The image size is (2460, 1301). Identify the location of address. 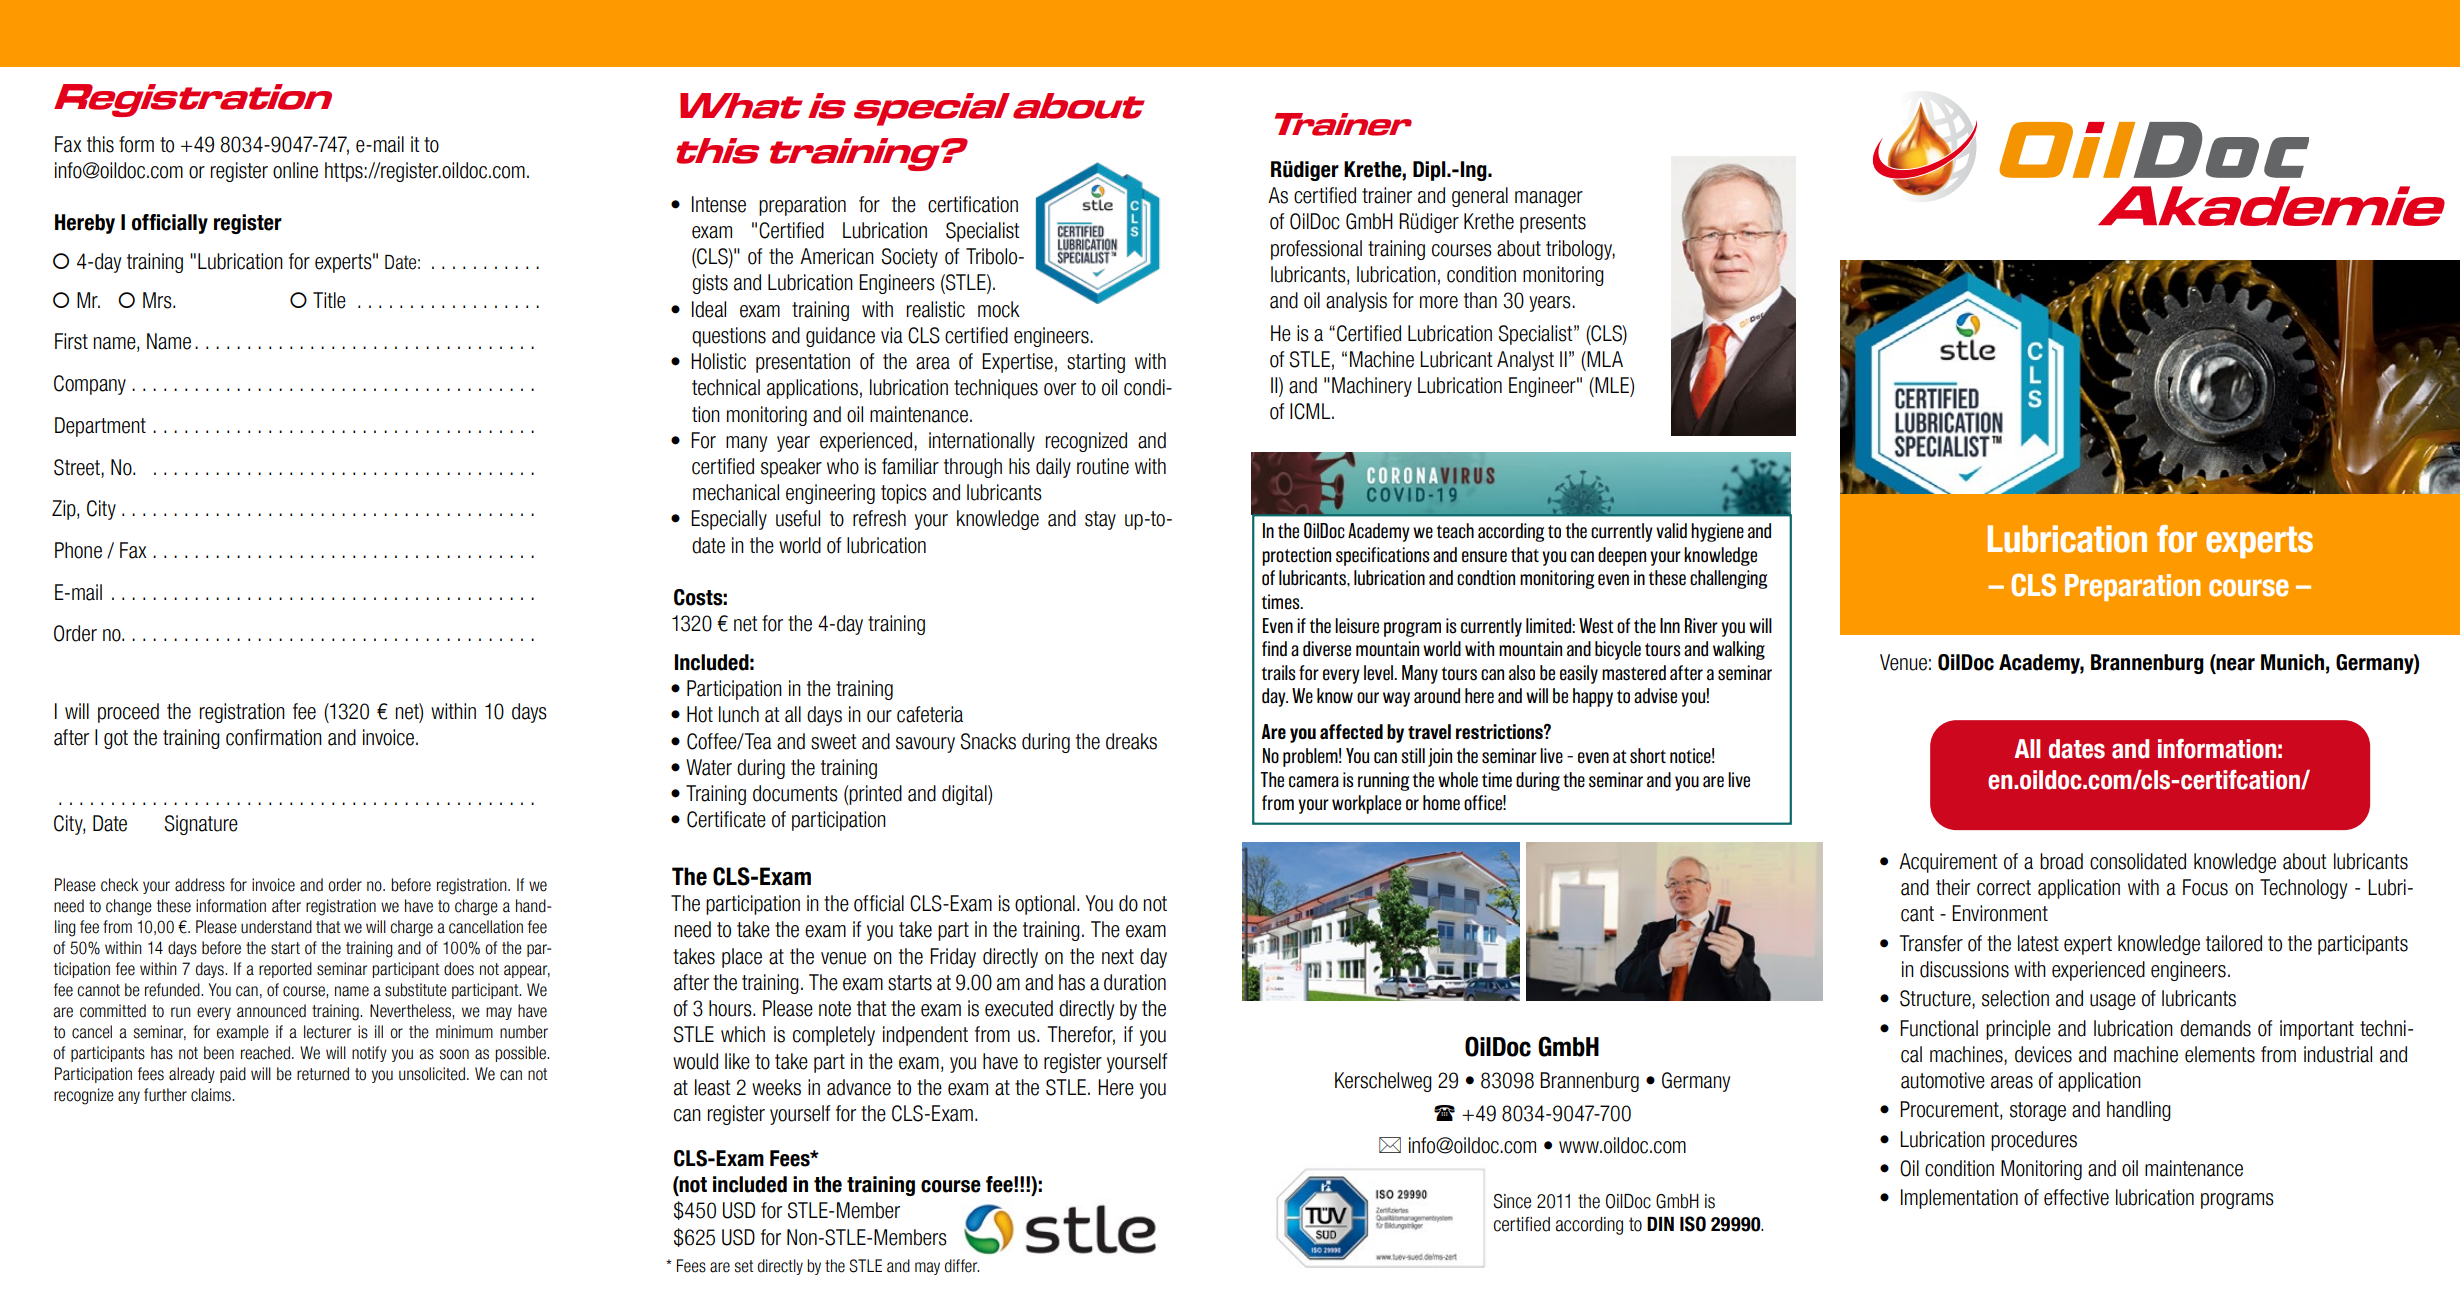
(200, 885).
